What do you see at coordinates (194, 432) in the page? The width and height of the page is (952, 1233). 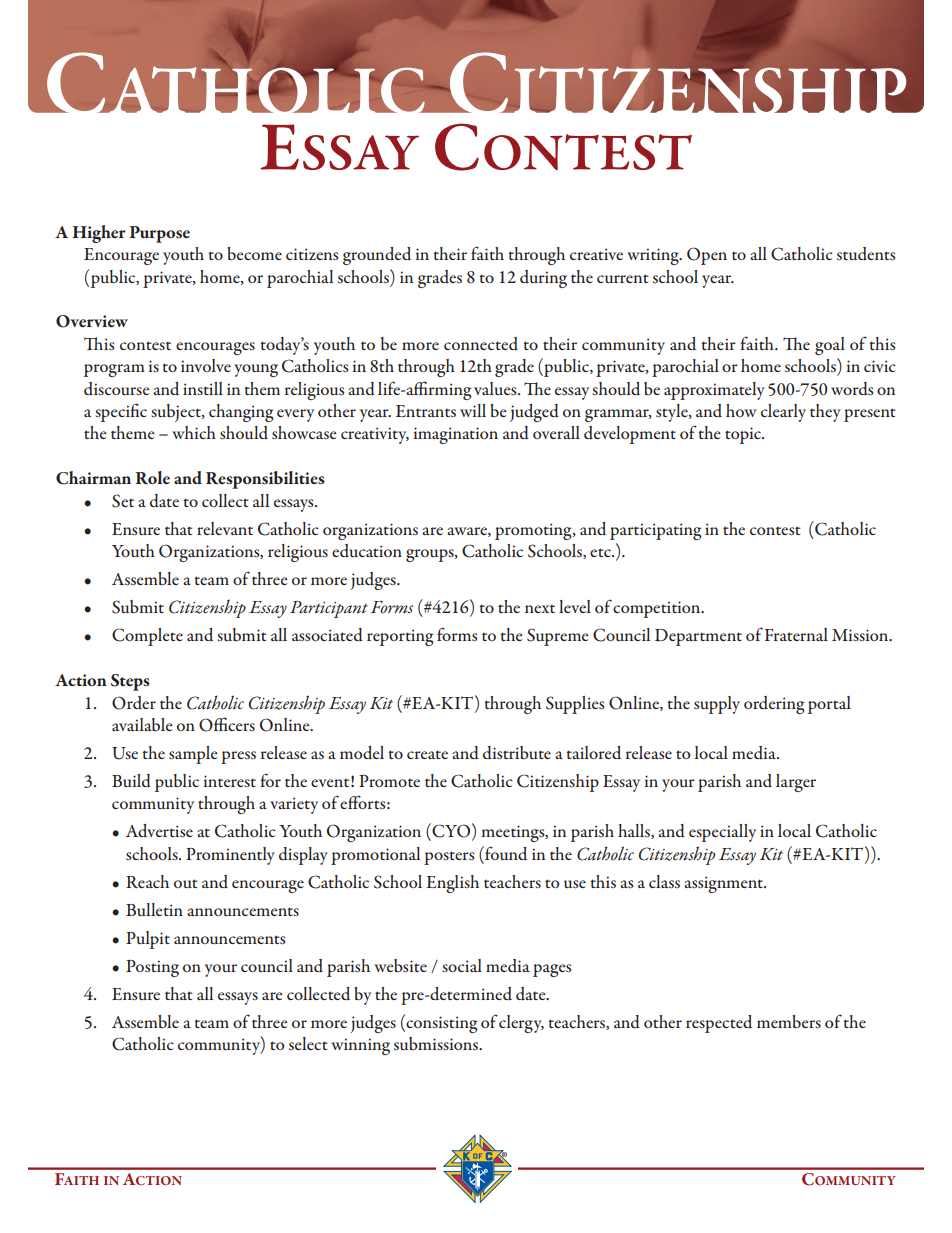 I see `which` at bounding box center [194, 432].
